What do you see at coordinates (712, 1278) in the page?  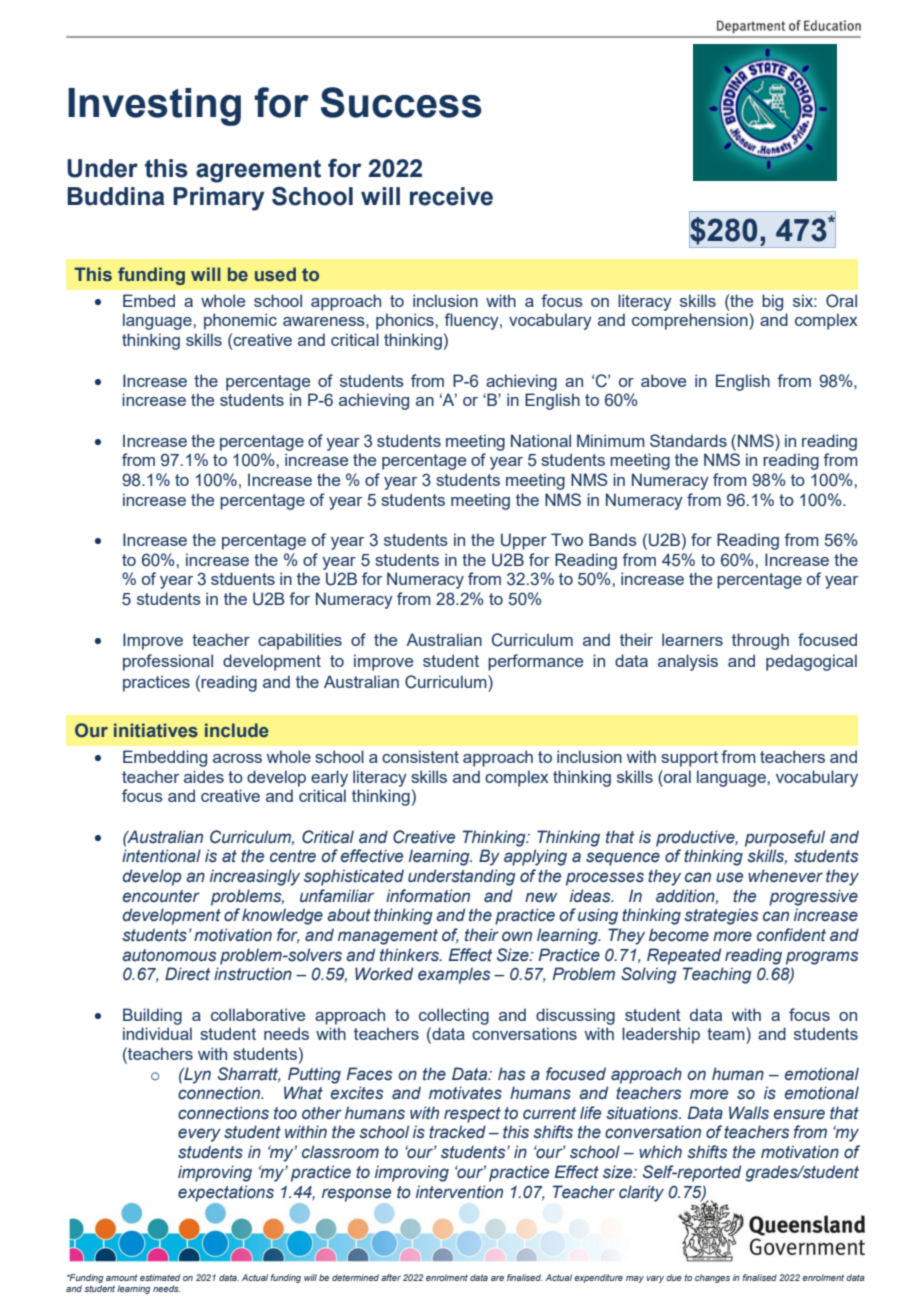 I see `changes` at bounding box center [712, 1278].
